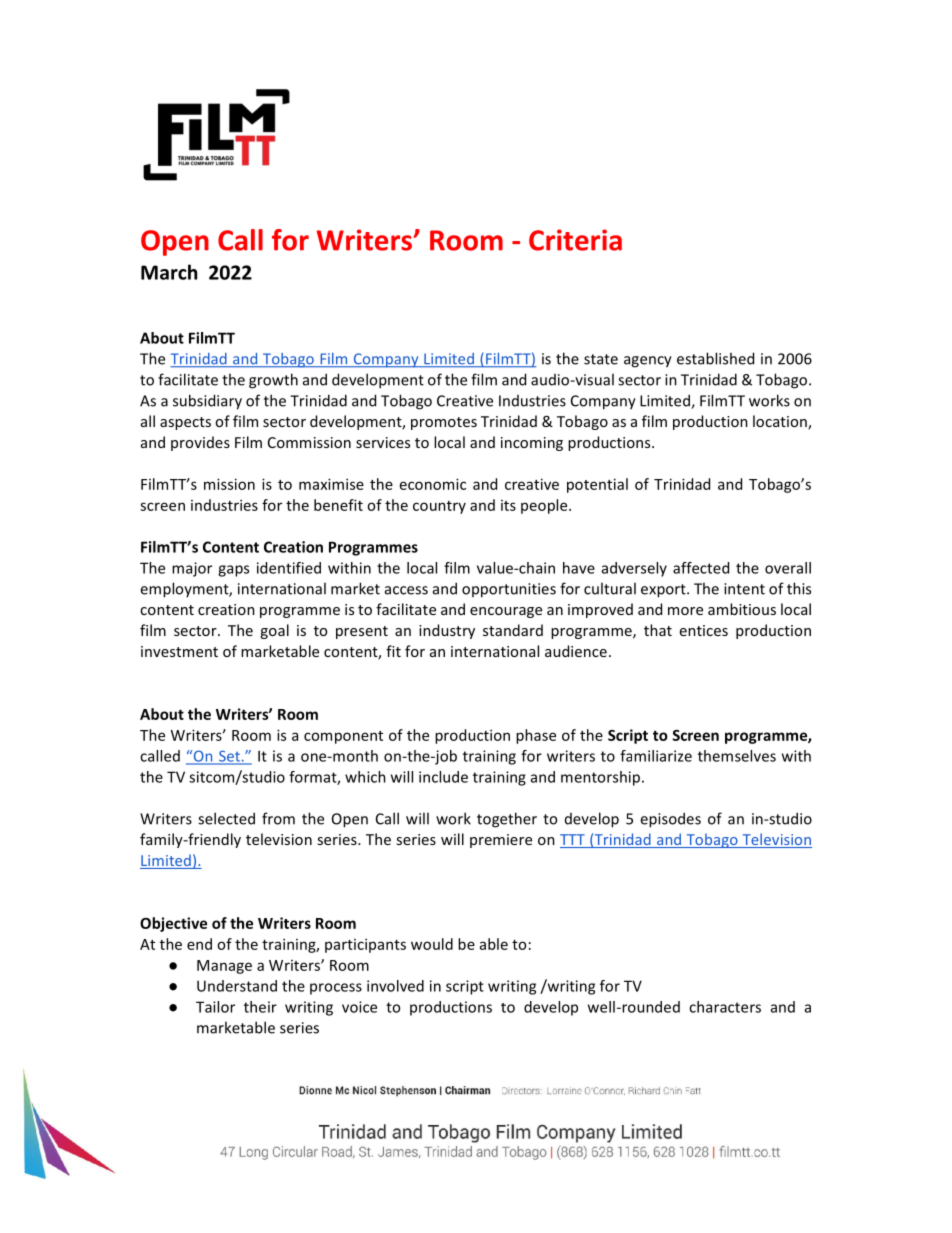 Image resolution: width=952 pixels, height=1233 pixels. I want to click on established, so click(715, 358).
